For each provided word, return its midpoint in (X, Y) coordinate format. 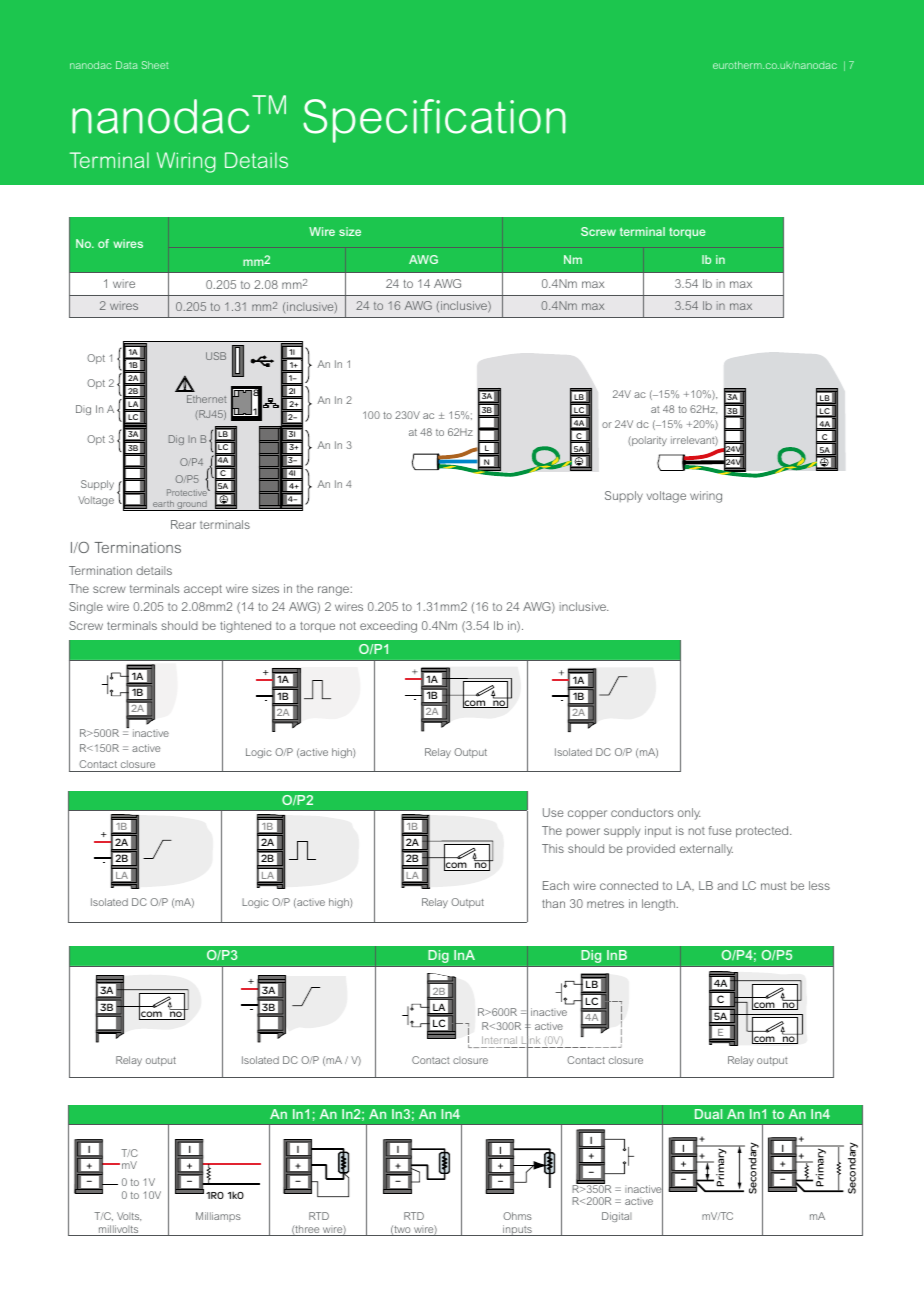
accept (203, 590)
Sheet (155, 65)
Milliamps (218, 1217)
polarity (648, 441)
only (689, 814)
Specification (434, 121)
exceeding (388, 627)
